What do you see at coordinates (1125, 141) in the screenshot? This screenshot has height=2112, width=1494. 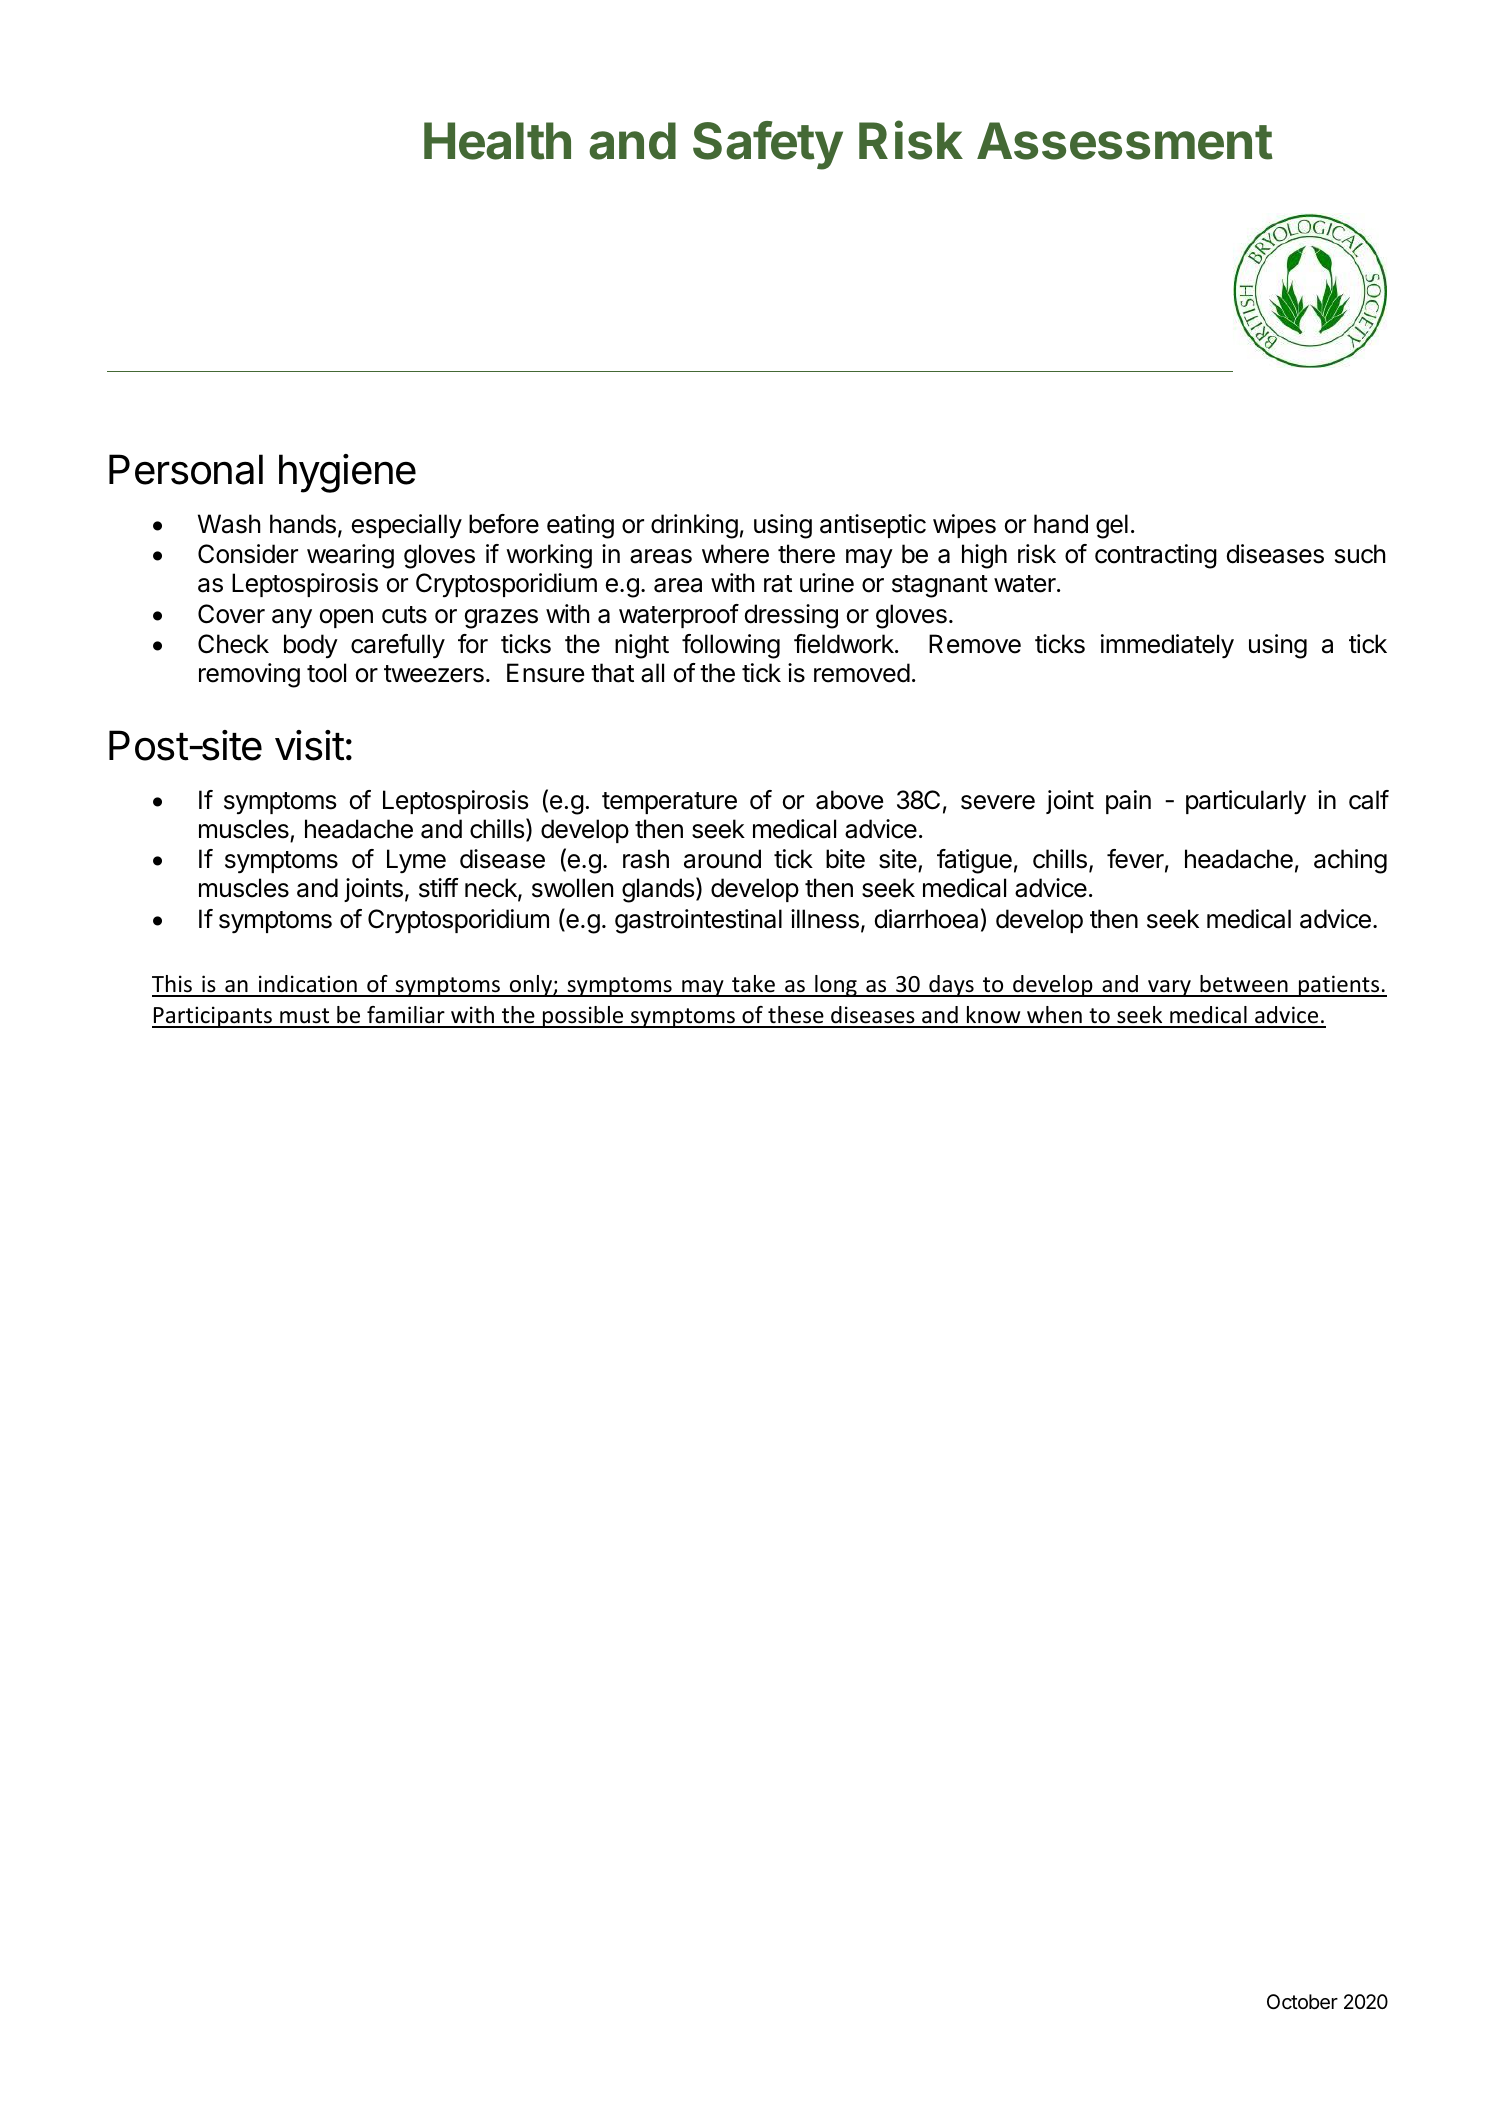 I see `Assessment` at bounding box center [1125, 141].
